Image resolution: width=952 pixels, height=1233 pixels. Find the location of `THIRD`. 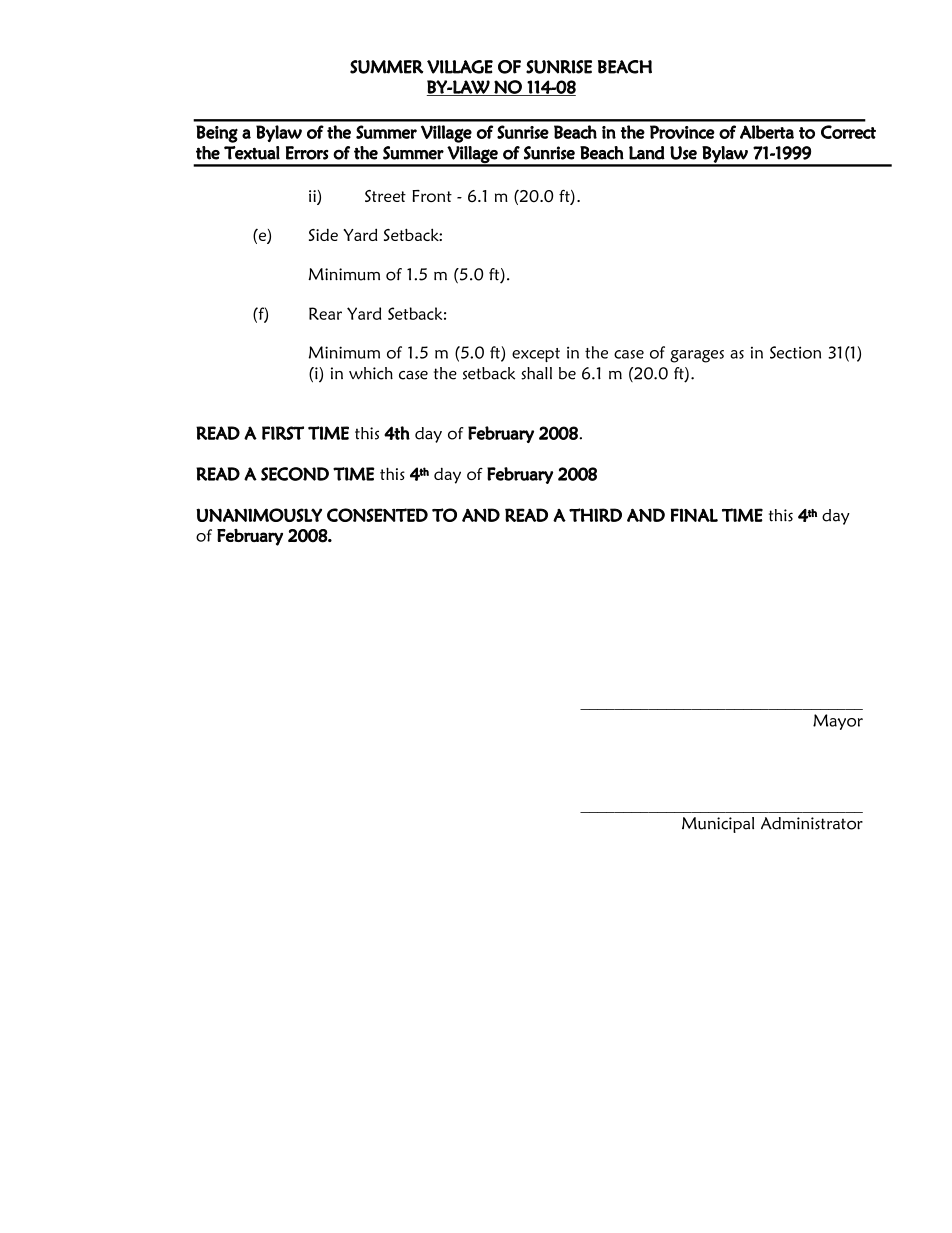

THIRD is located at coordinates (595, 515).
